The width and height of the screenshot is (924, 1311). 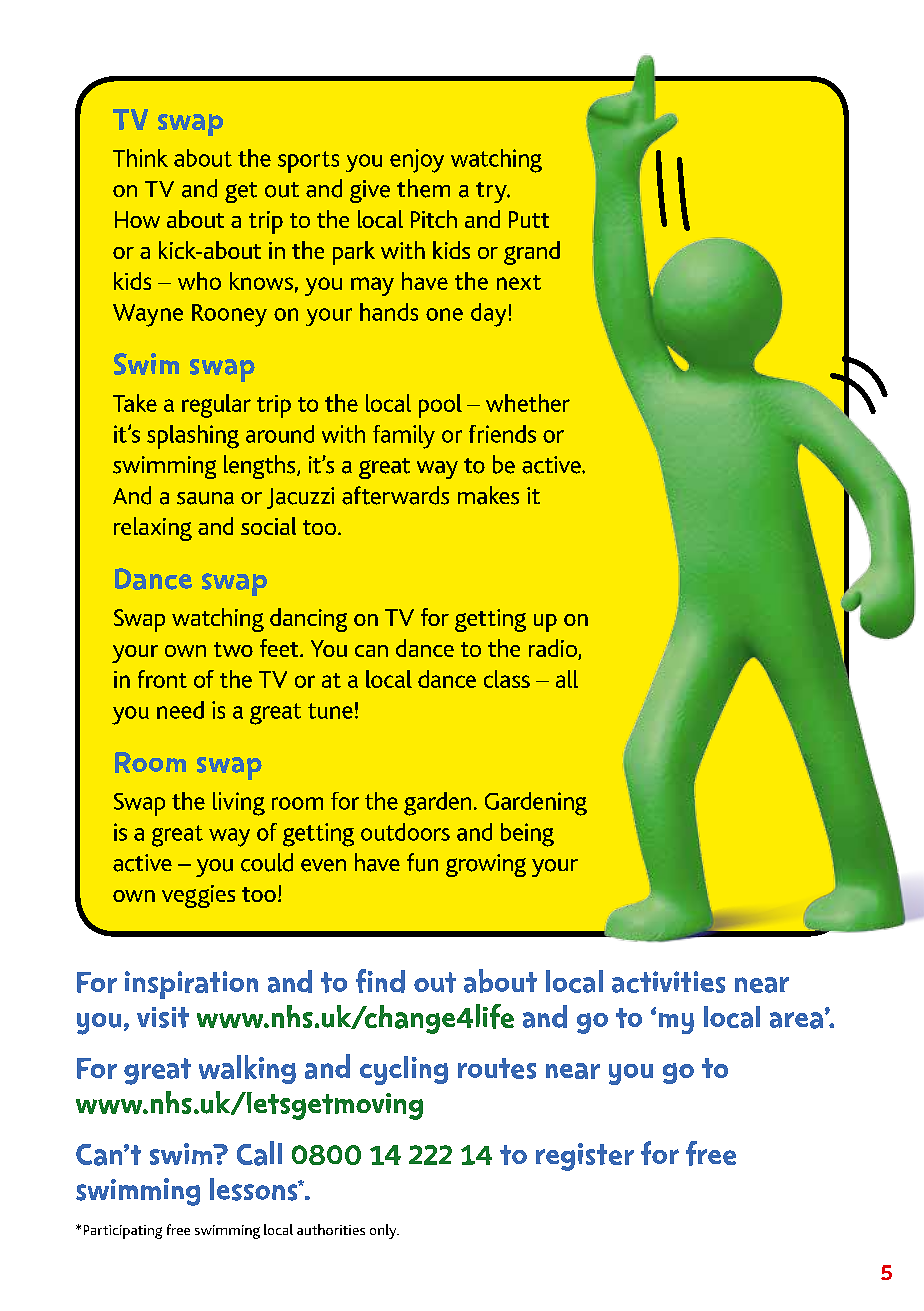 What do you see at coordinates (668, 982) in the screenshot?
I see `activities` at bounding box center [668, 982].
